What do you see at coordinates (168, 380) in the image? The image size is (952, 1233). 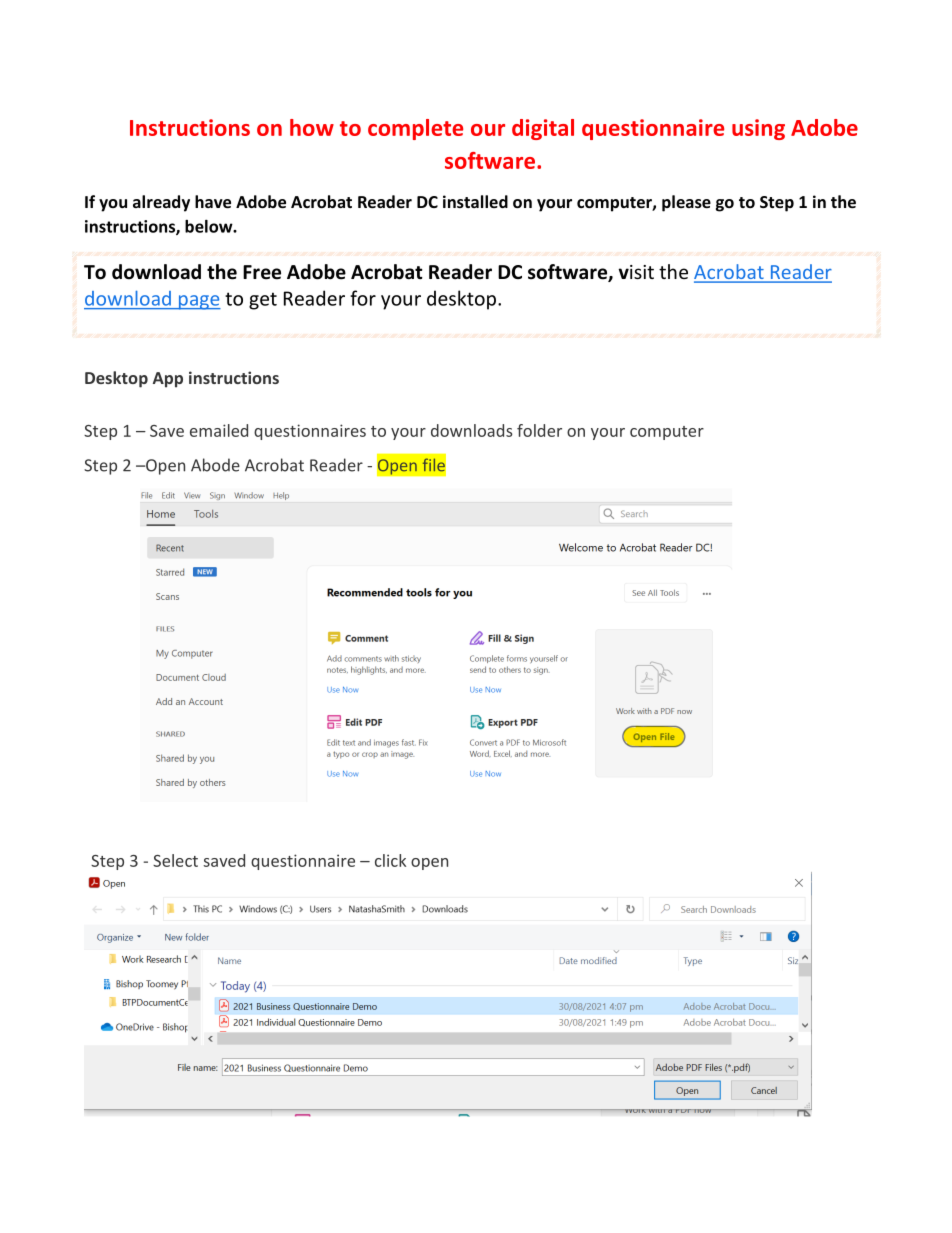 I see `App` at bounding box center [168, 380].
